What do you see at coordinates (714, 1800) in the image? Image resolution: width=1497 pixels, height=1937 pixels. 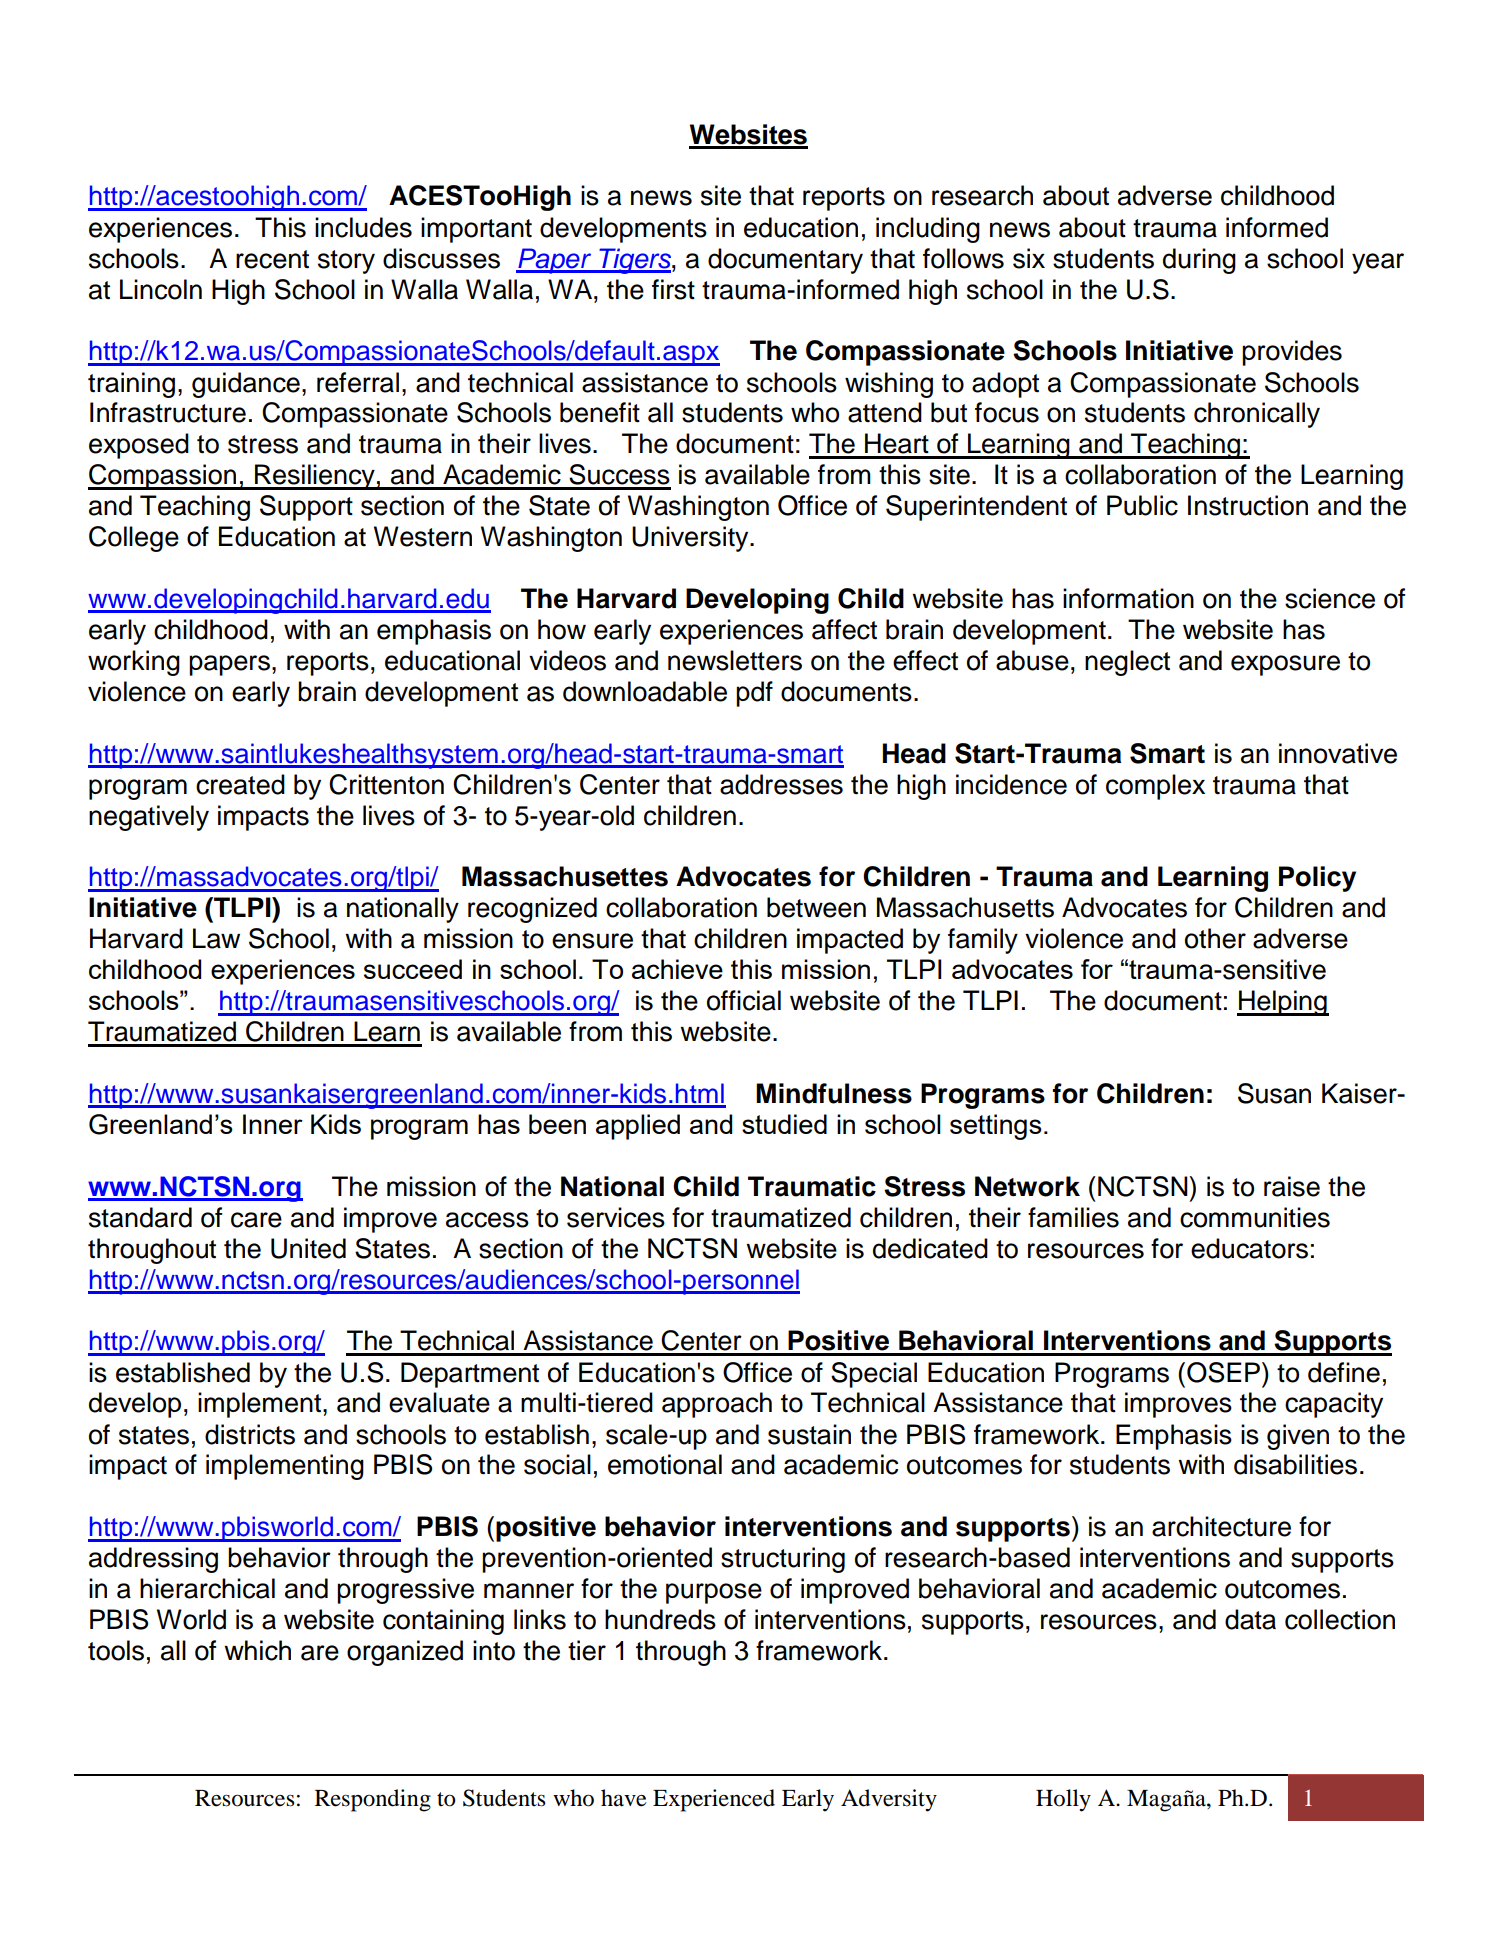 I see `Experienced` at bounding box center [714, 1800].
